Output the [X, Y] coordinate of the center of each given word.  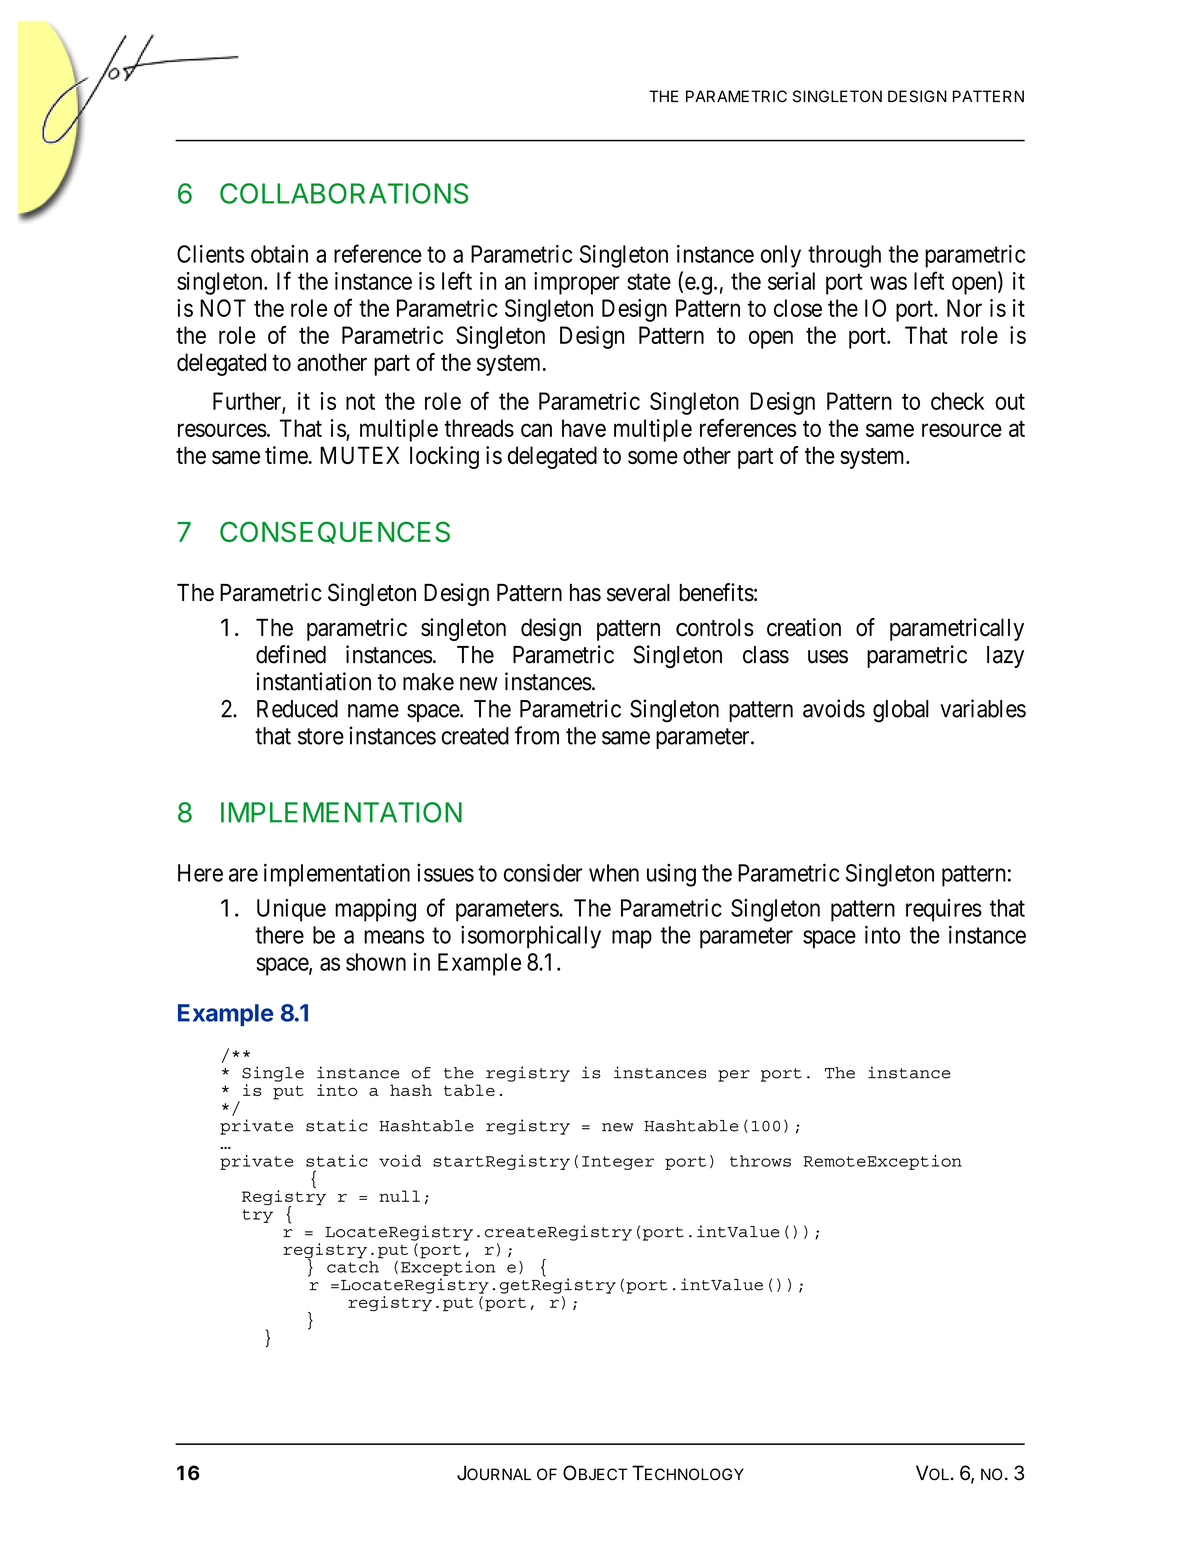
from [537, 735]
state [649, 282]
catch [353, 1267]
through [844, 256]
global [901, 711]
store [321, 736]
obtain [279, 254]
